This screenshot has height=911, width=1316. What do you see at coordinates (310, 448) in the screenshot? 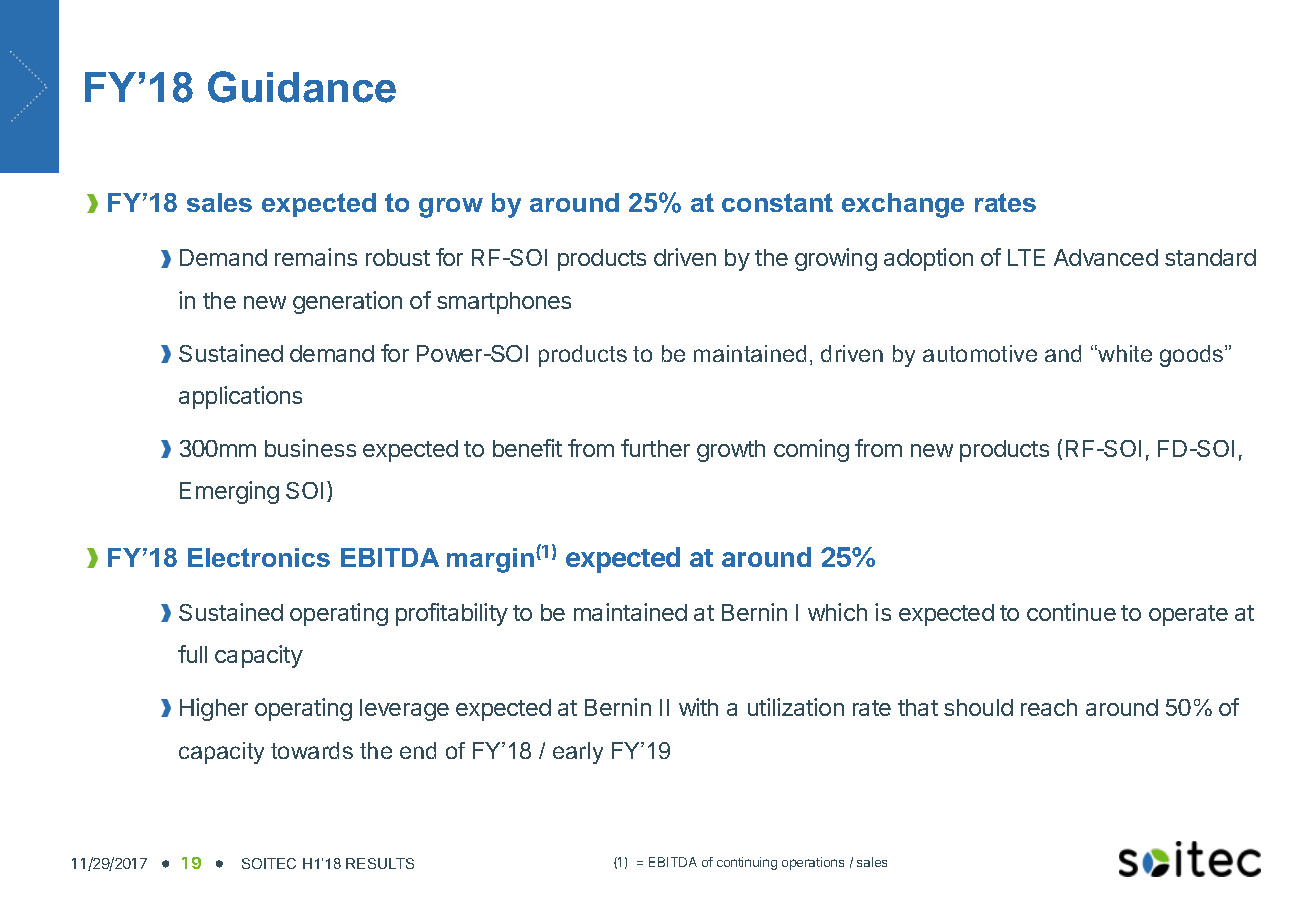
I see `business` at bounding box center [310, 448].
